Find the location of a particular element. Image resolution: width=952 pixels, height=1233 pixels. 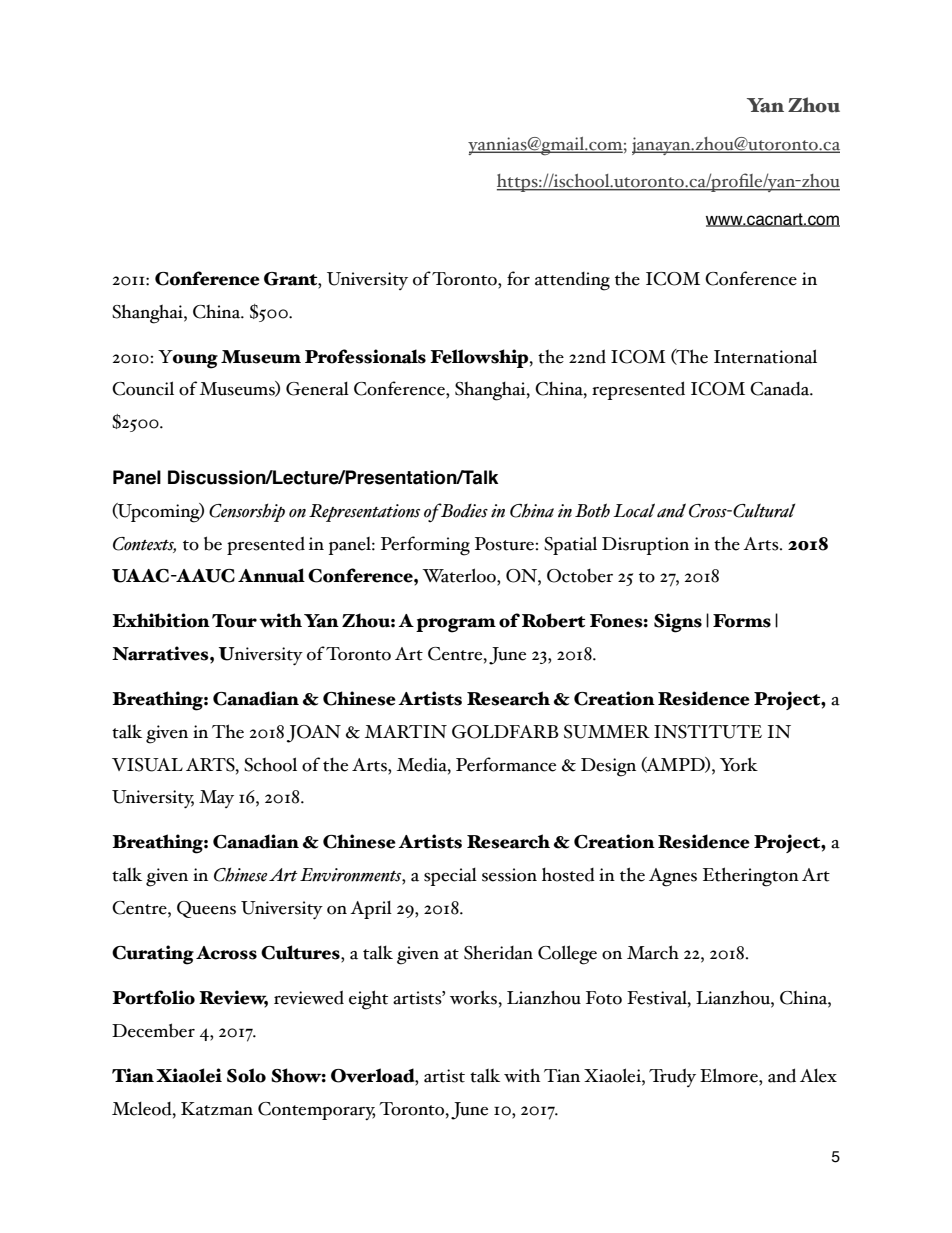

Annual is located at coordinates (271, 575).
